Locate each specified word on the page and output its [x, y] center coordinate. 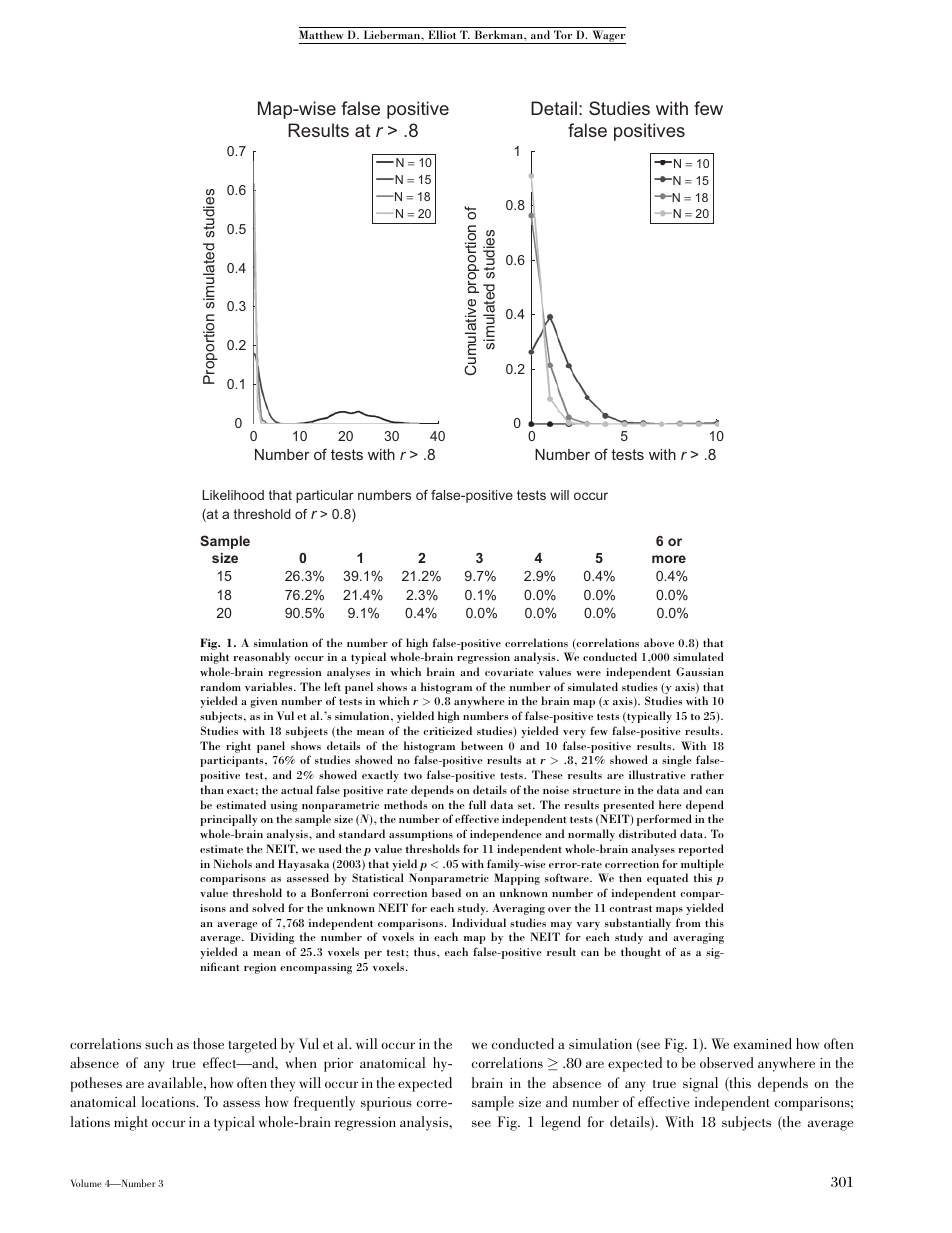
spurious [386, 1104]
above [659, 642]
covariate [509, 672]
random [221, 686]
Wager [608, 37]
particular [325, 496]
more [669, 559]
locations [169, 1101]
